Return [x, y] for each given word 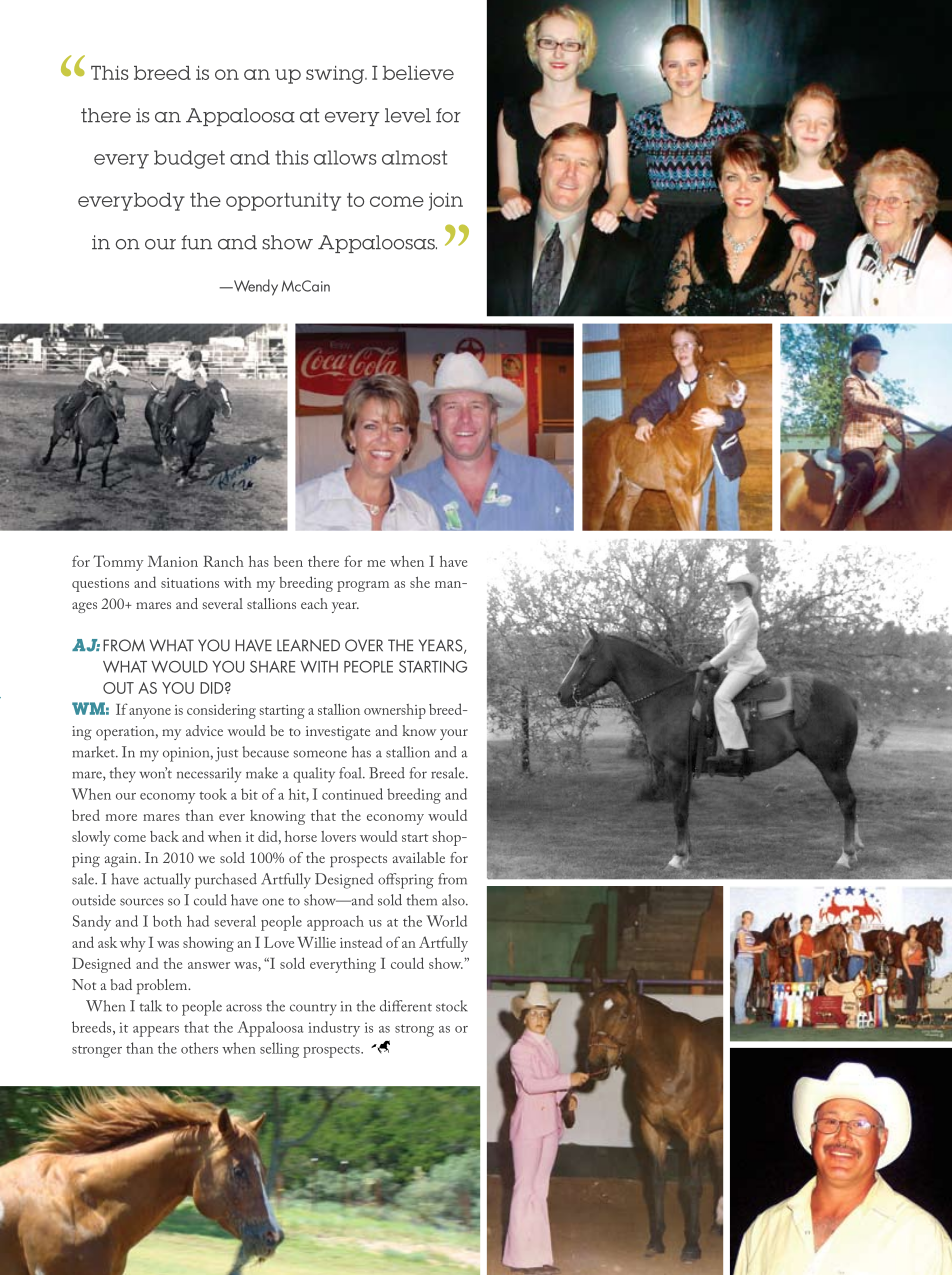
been [288, 561]
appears [156, 1031]
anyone [150, 713]
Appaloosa [270, 1029]
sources [142, 902]
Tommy [118, 563]
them [421, 900]
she [420, 582]
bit [249, 794]
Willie [316, 942]
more [121, 817]
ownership [395, 711]
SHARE [272, 666]
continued [352, 794]
